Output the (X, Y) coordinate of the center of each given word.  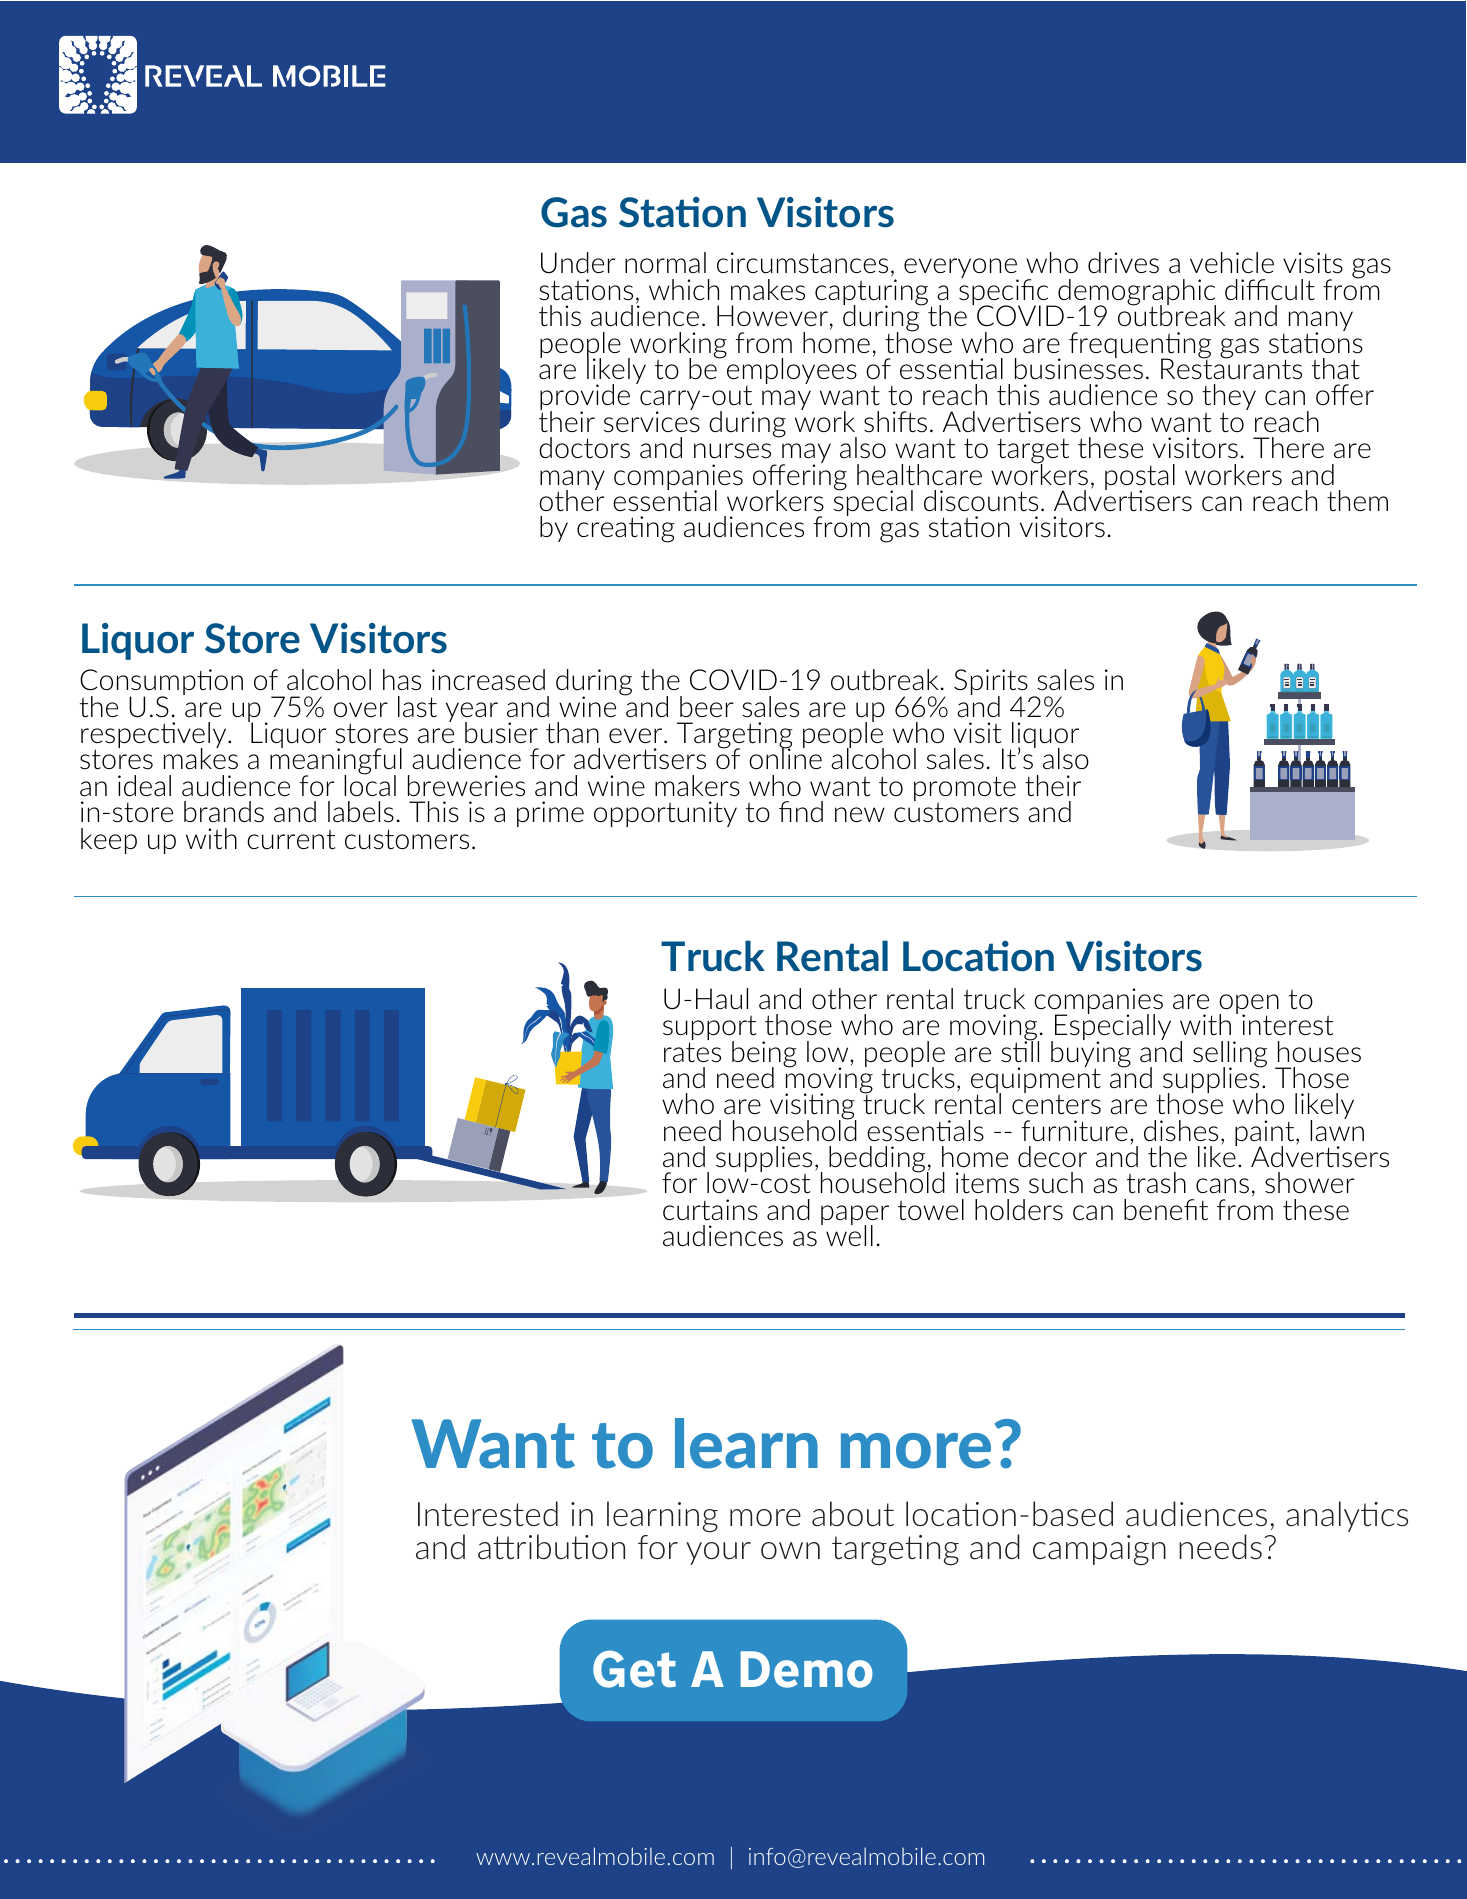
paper (855, 1216)
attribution (551, 1547)
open (1249, 1005)
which (684, 289)
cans (1222, 1186)
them (1357, 500)
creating (626, 529)
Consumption (161, 683)
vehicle (1232, 262)
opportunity (665, 814)
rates (692, 1052)
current (291, 840)
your (718, 1553)
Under (578, 263)
